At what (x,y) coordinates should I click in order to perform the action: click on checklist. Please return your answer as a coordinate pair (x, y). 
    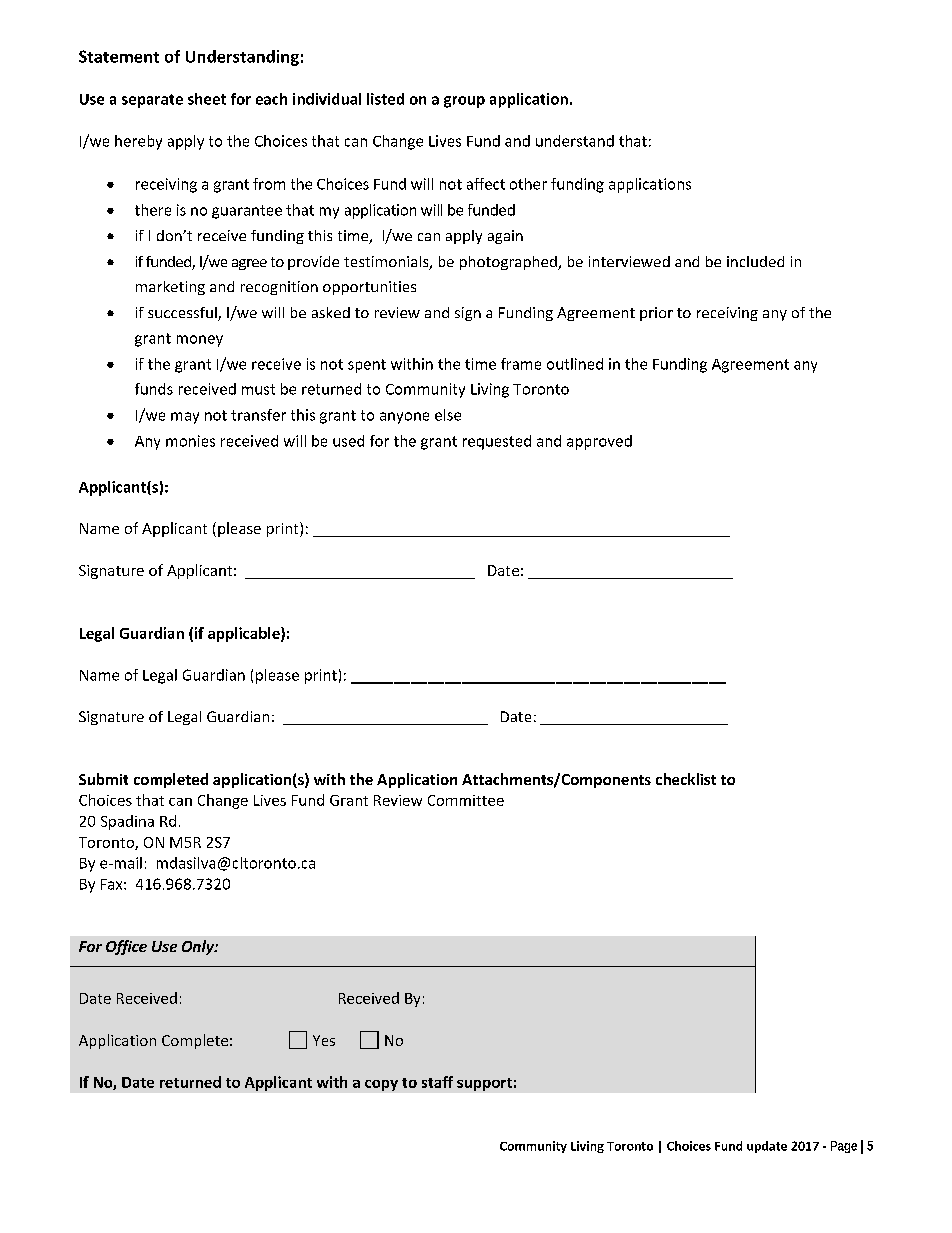
    Looking at the image, I should click on (686, 779).
